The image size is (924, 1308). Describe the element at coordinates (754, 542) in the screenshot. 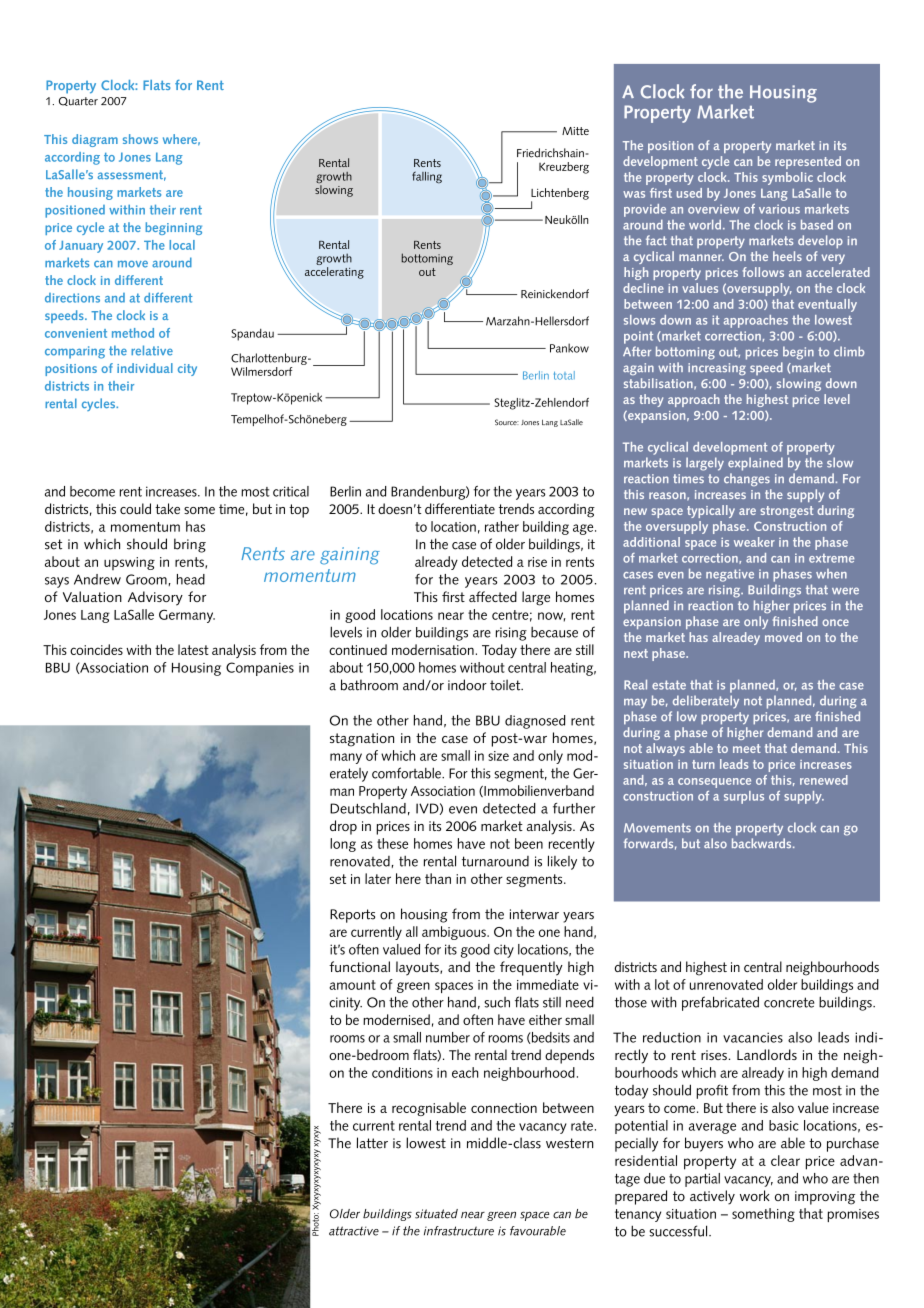

I see `weaker` at that location.
